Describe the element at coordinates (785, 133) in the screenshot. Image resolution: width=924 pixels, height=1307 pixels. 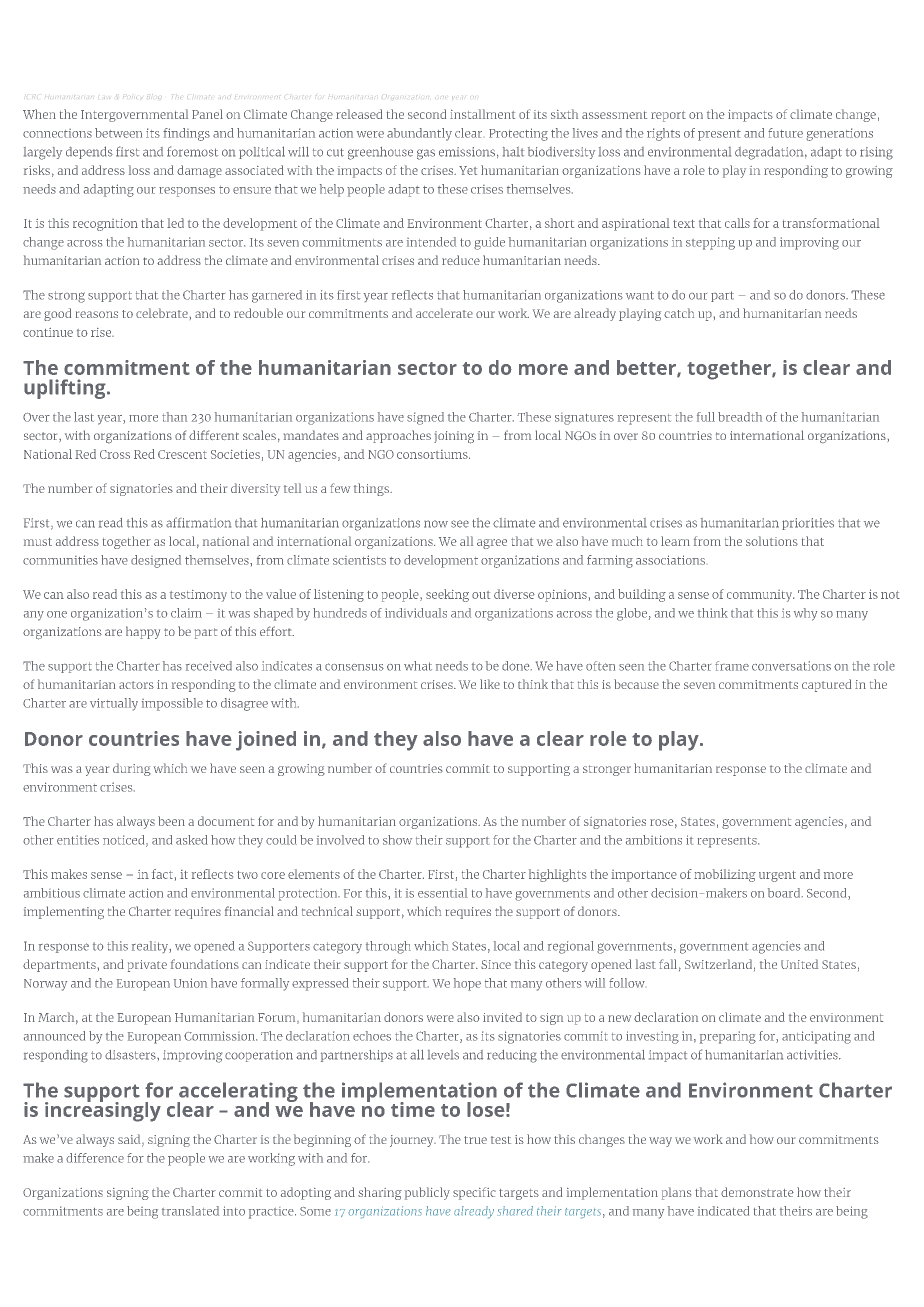
I see `future` at that location.
